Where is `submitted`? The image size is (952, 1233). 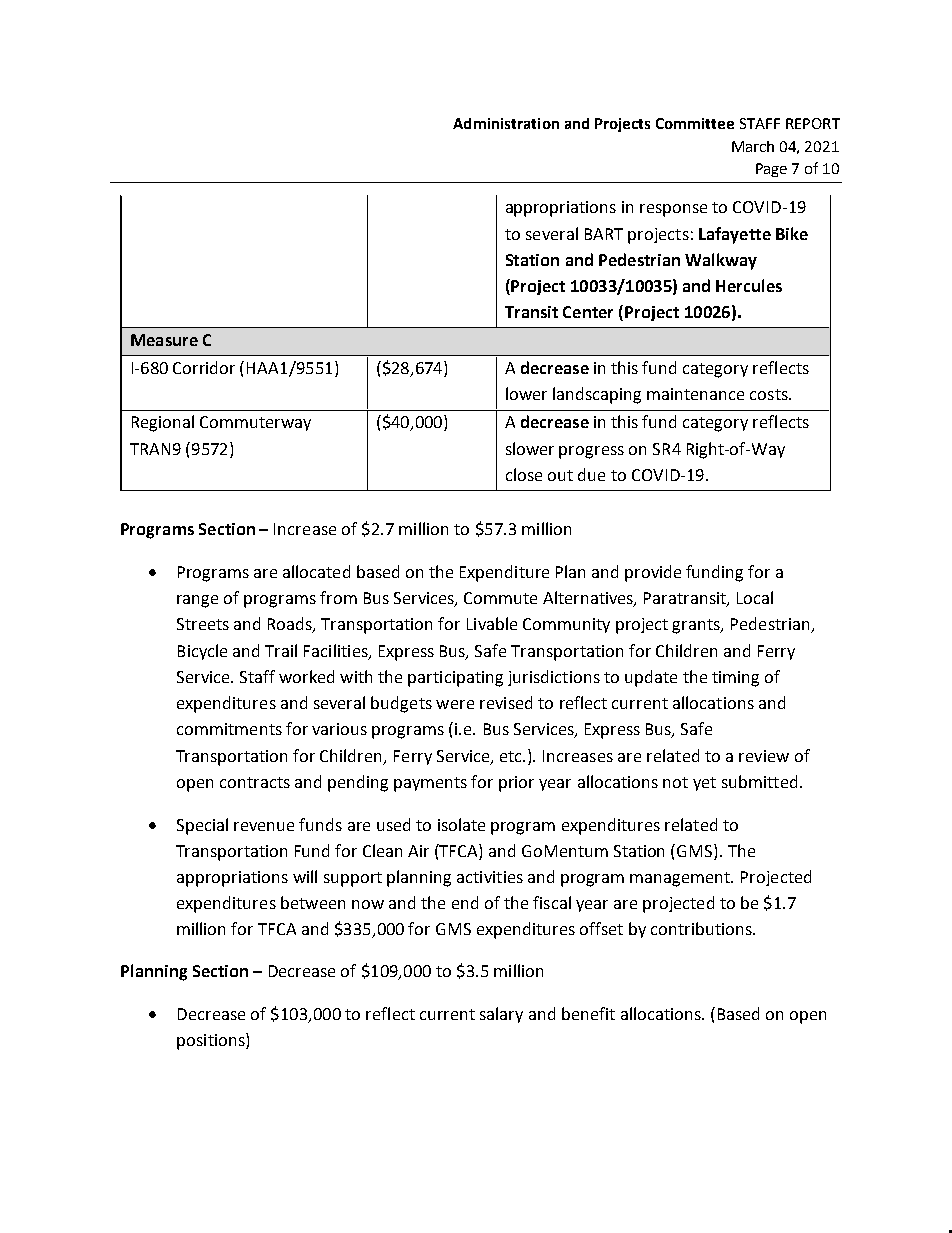 submitted is located at coordinates (759, 781).
